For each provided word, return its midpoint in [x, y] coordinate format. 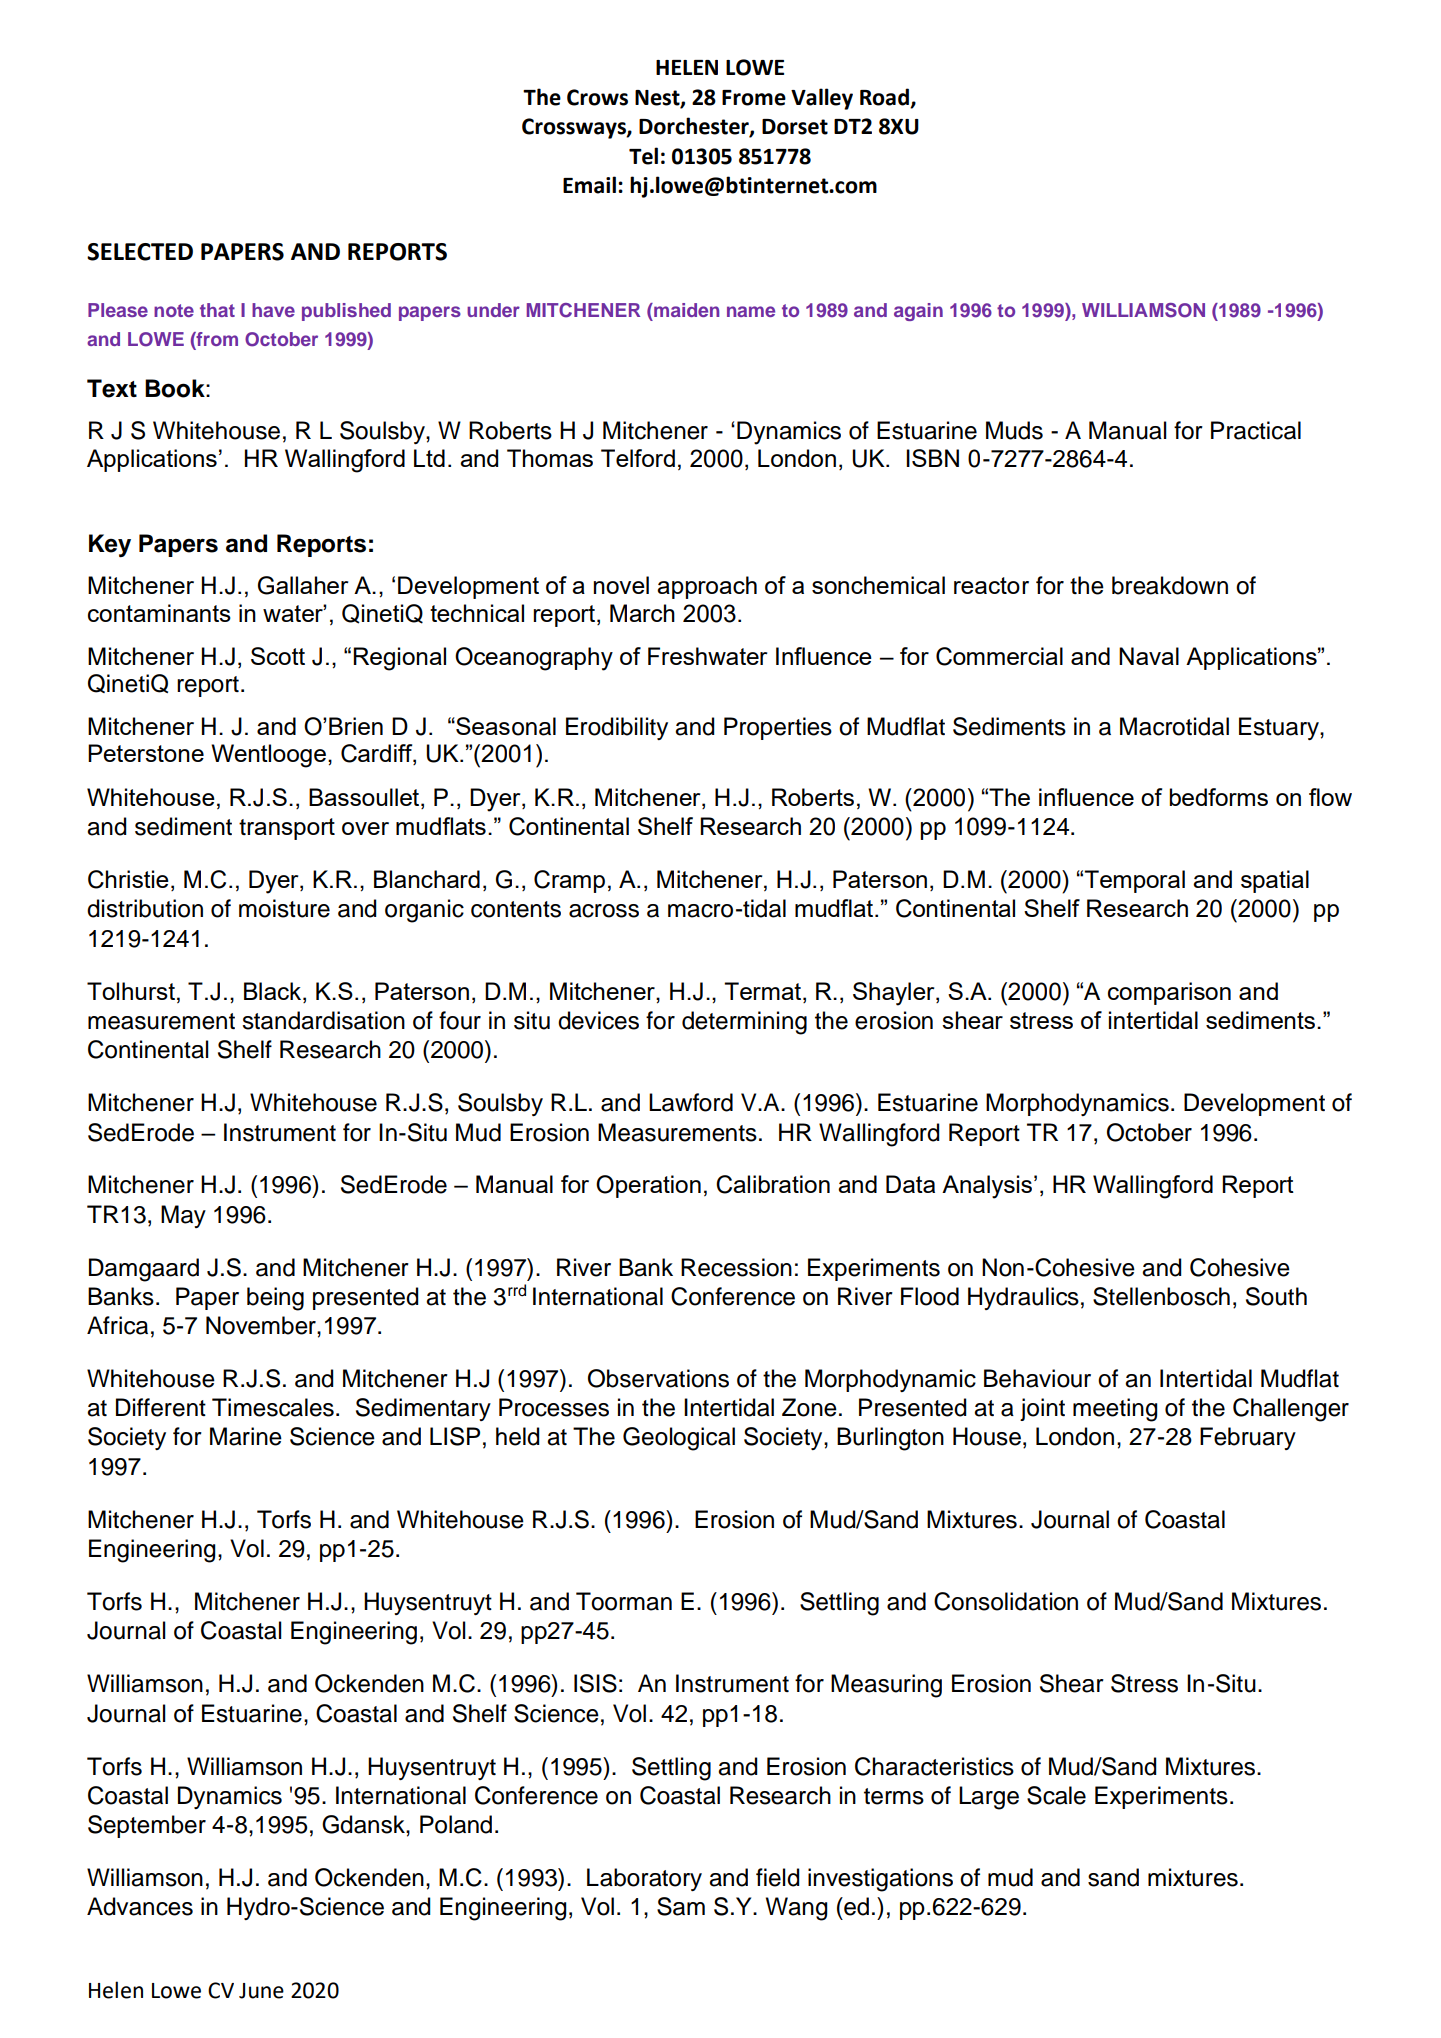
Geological [679, 1439]
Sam [681, 1906]
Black [274, 991]
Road [884, 97]
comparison [1169, 993]
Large [989, 1798]
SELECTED [140, 252]
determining [744, 1023]
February [1248, 1438]
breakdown [1170, 585]
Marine [246, 1436]
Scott [278, 656]
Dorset [795, 127]
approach [707, 587]
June [261, 1991]
